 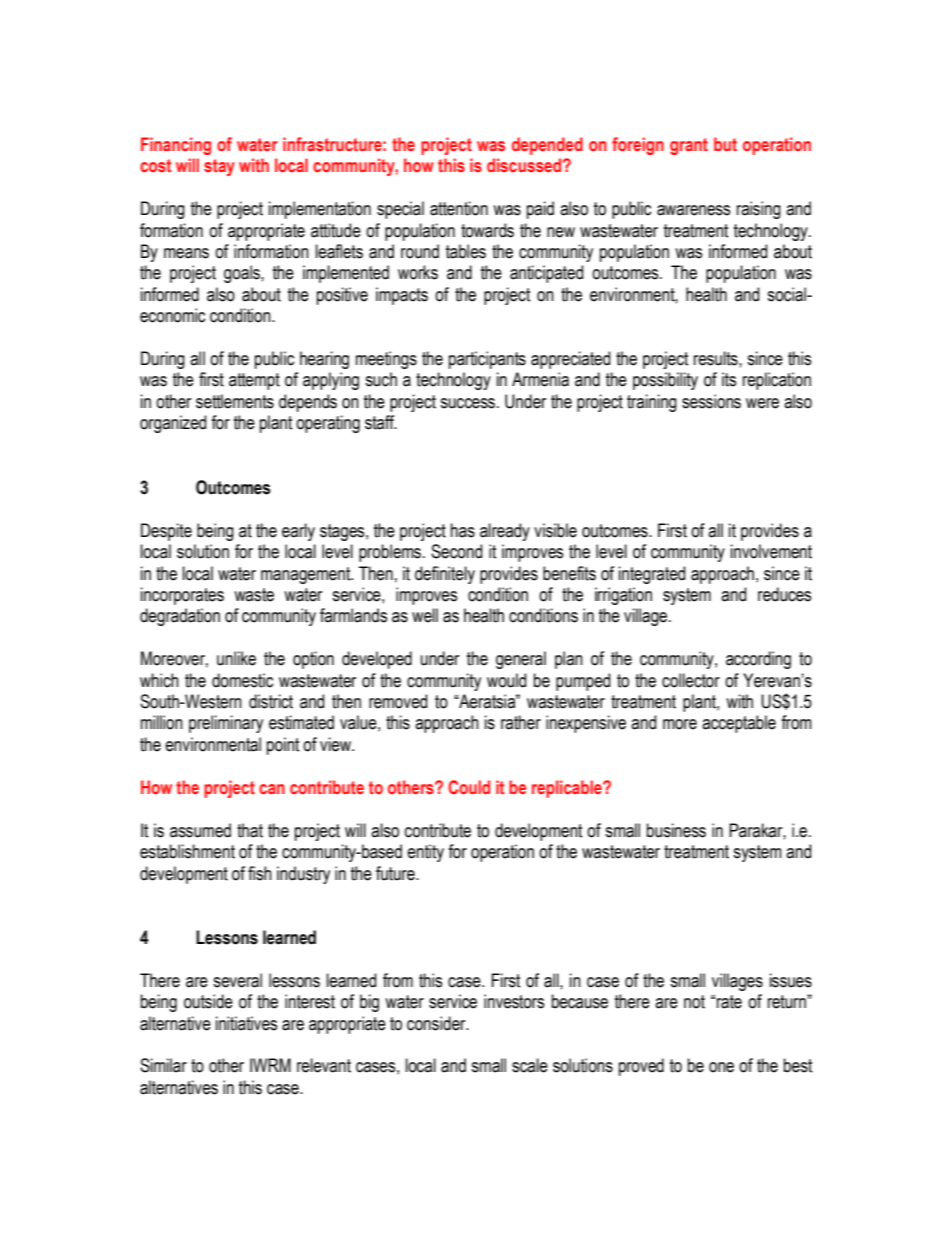 I want to click on initiatives, so click(x=246, y=1023).
